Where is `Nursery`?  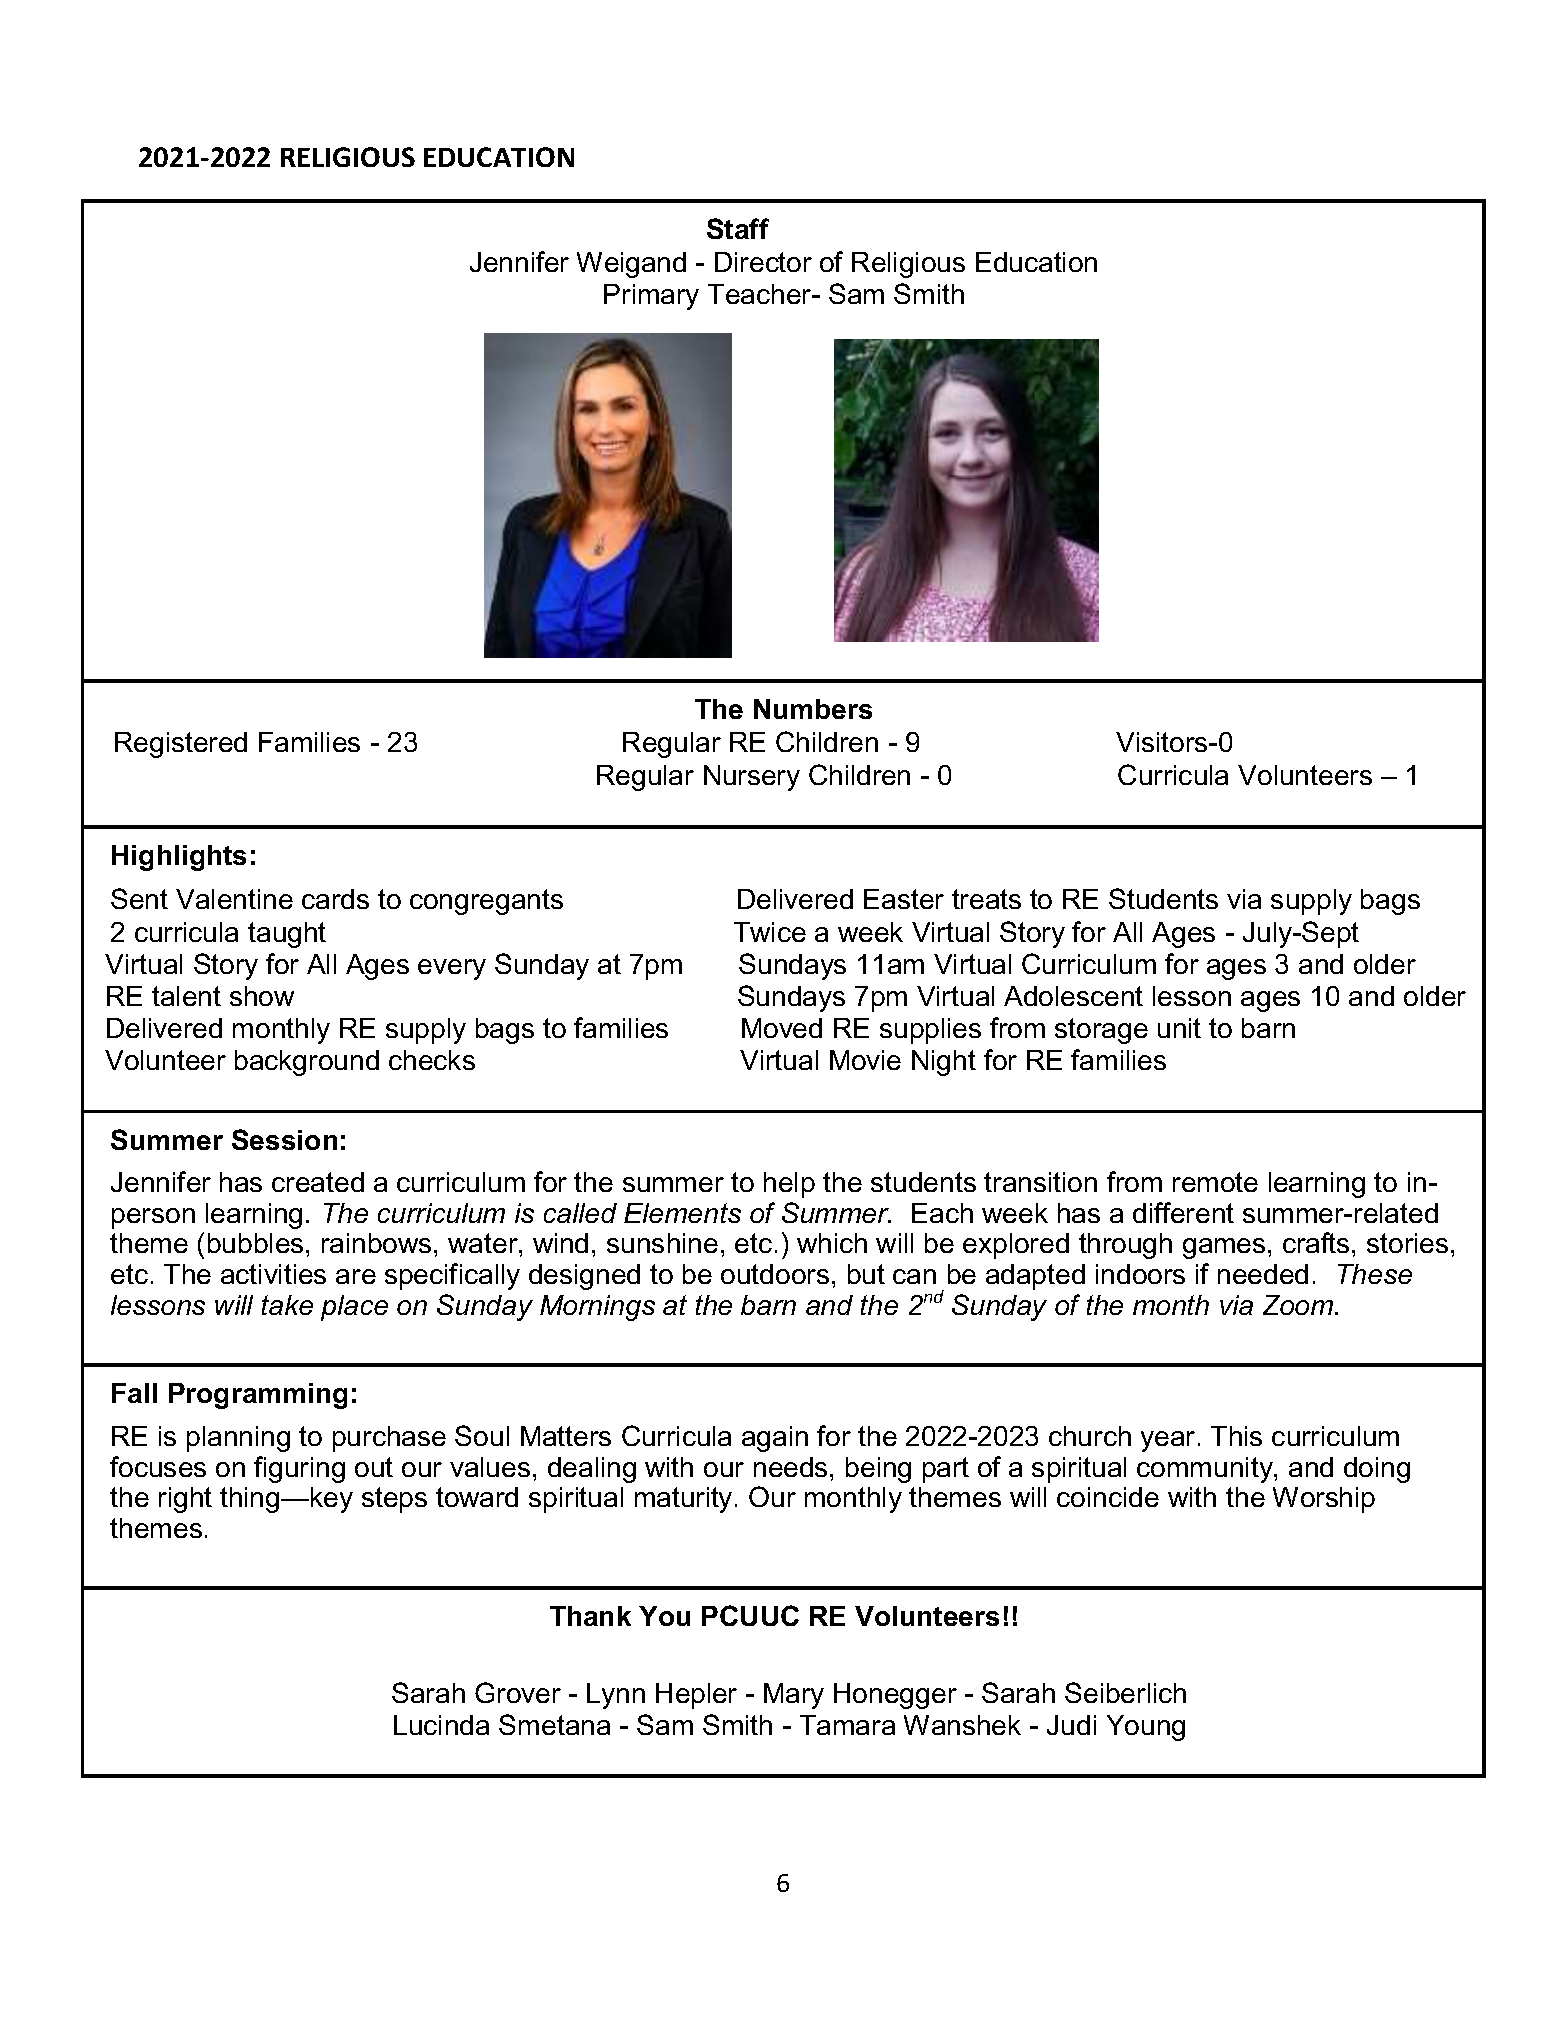
Nursery is located at coordinates (752, 778).
